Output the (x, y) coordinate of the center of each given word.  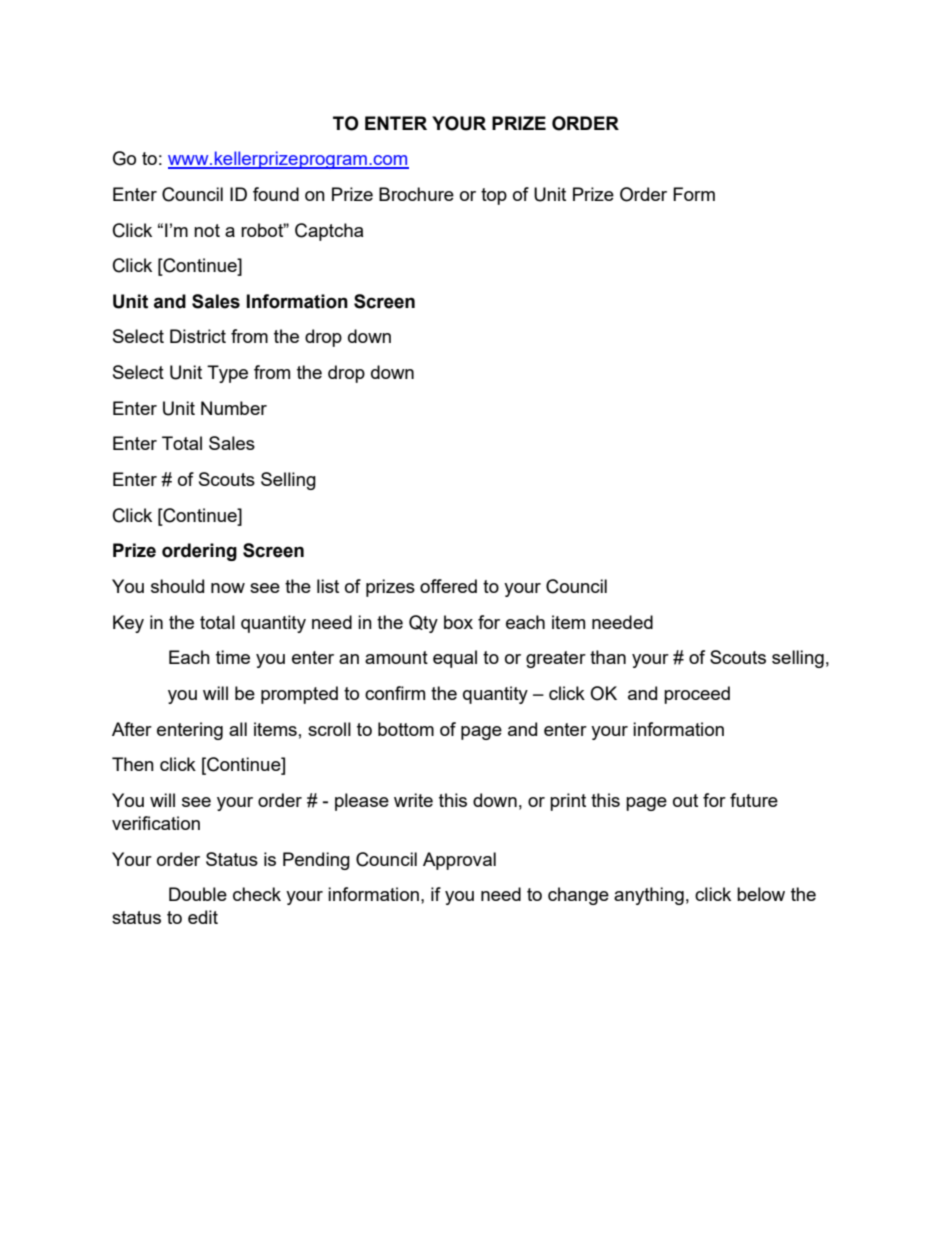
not (207, 230)
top (494, 196)
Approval (459, 861)
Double (198, 894)
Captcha (329, 232)
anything (649, 896)
